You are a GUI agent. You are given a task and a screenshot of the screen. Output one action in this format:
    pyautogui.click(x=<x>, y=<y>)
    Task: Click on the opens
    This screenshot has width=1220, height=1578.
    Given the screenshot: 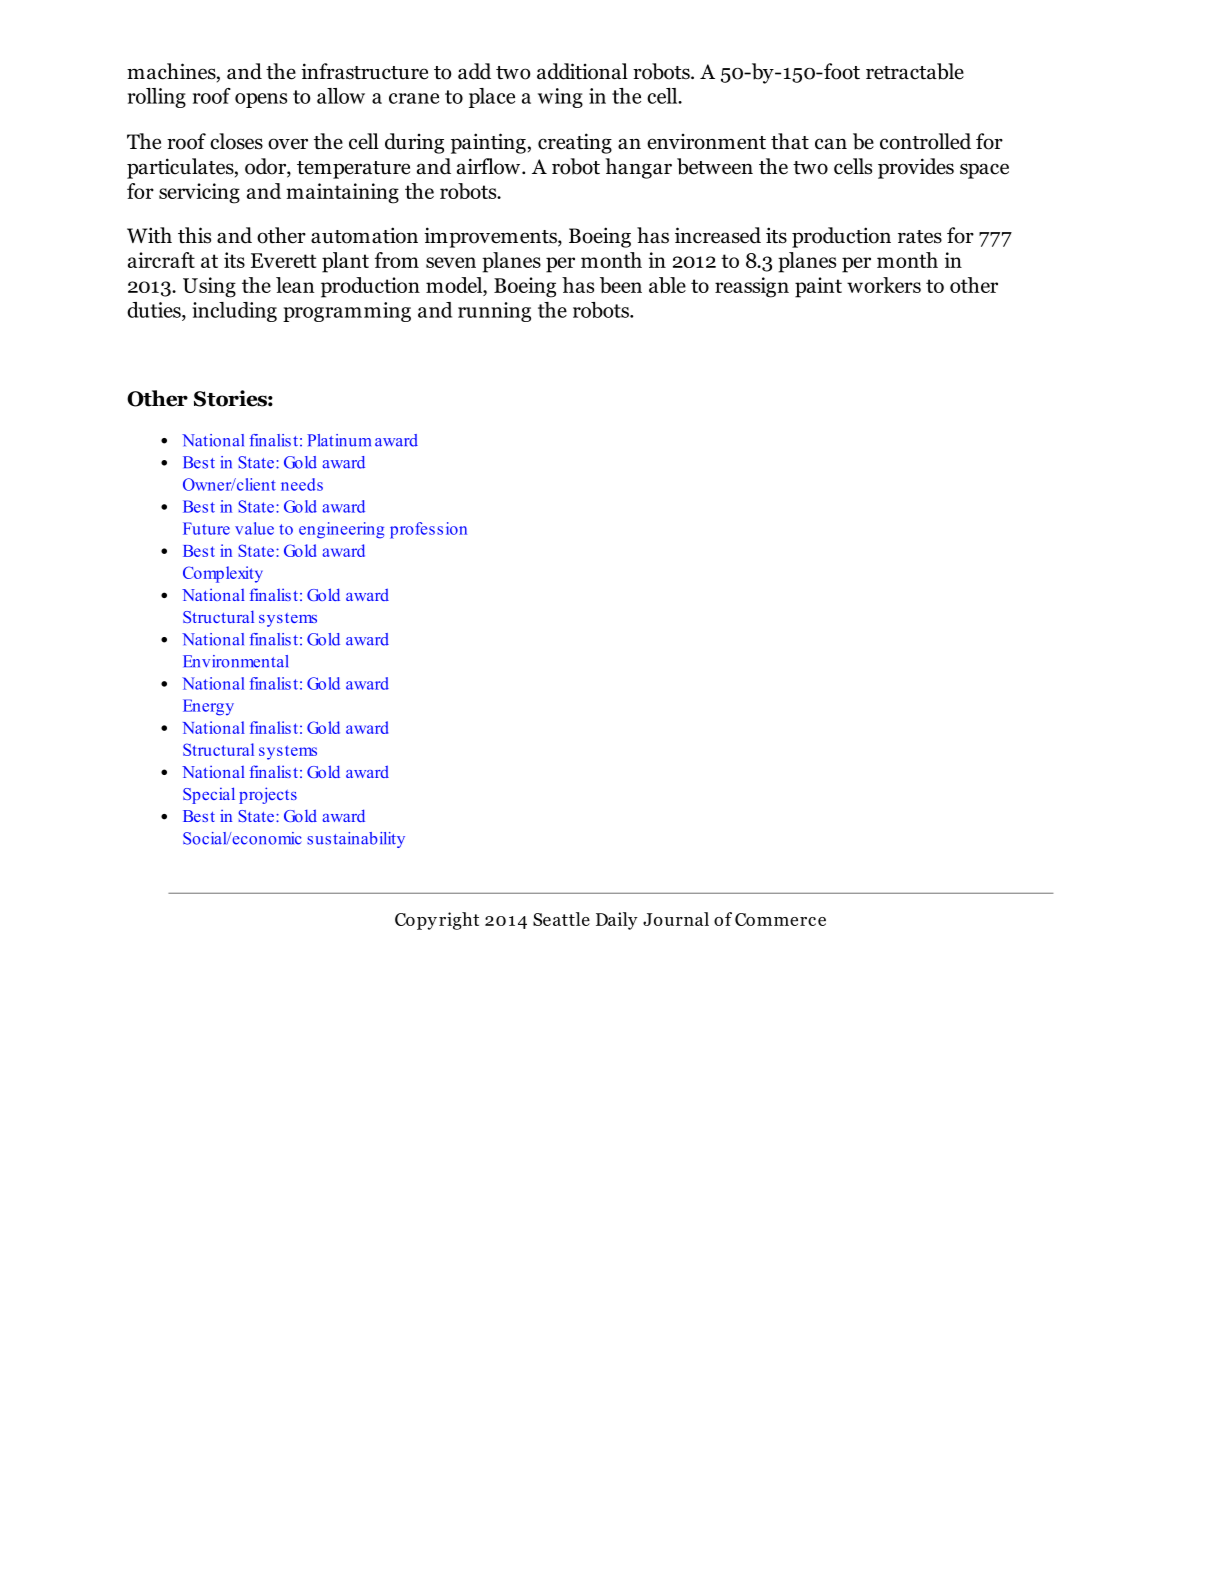 What is the action you would take?
    pyautogui.click(x=261, y=100)
